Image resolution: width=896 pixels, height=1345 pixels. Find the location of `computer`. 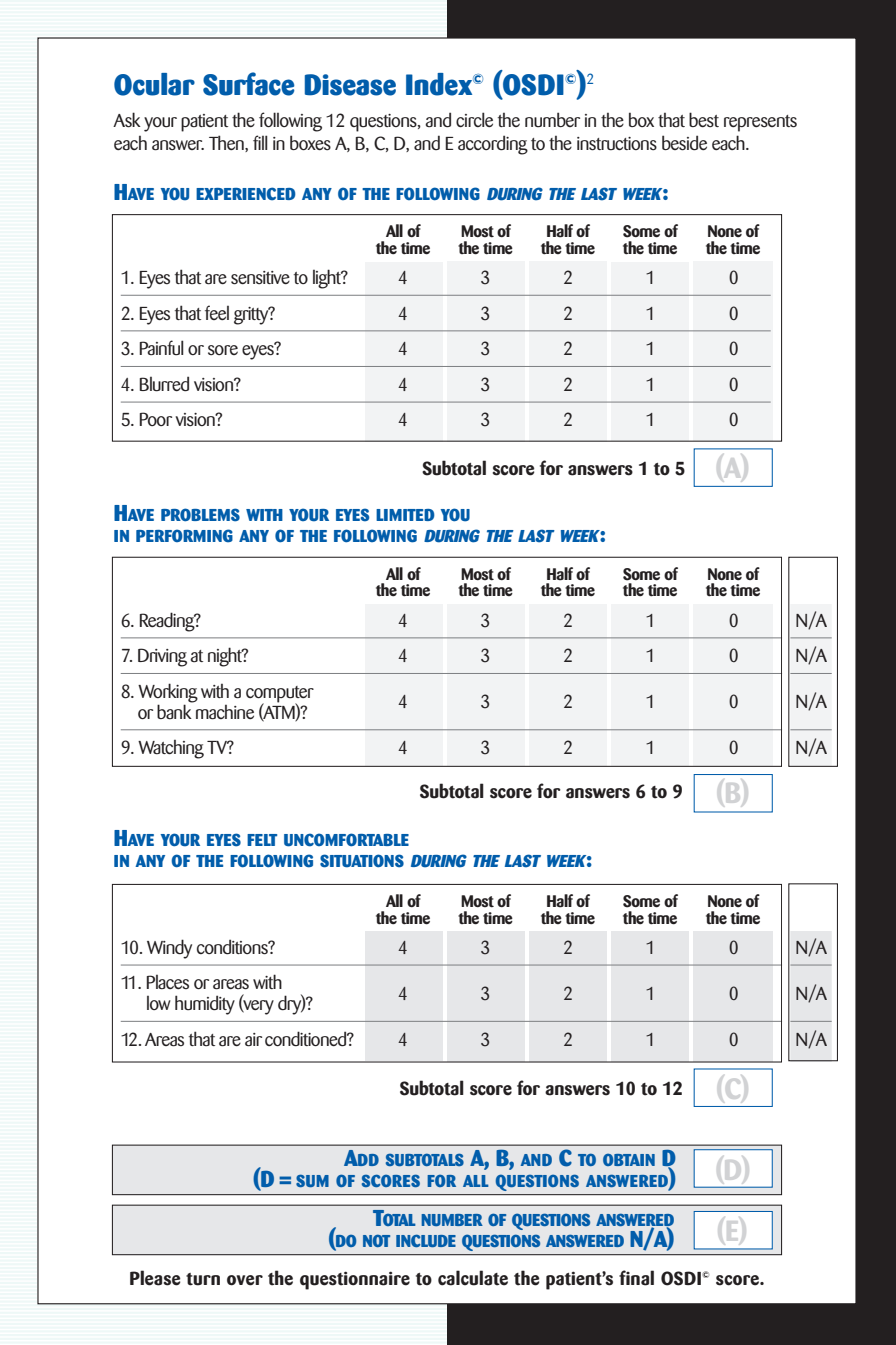

computer is located at coordinates (280, 695).
